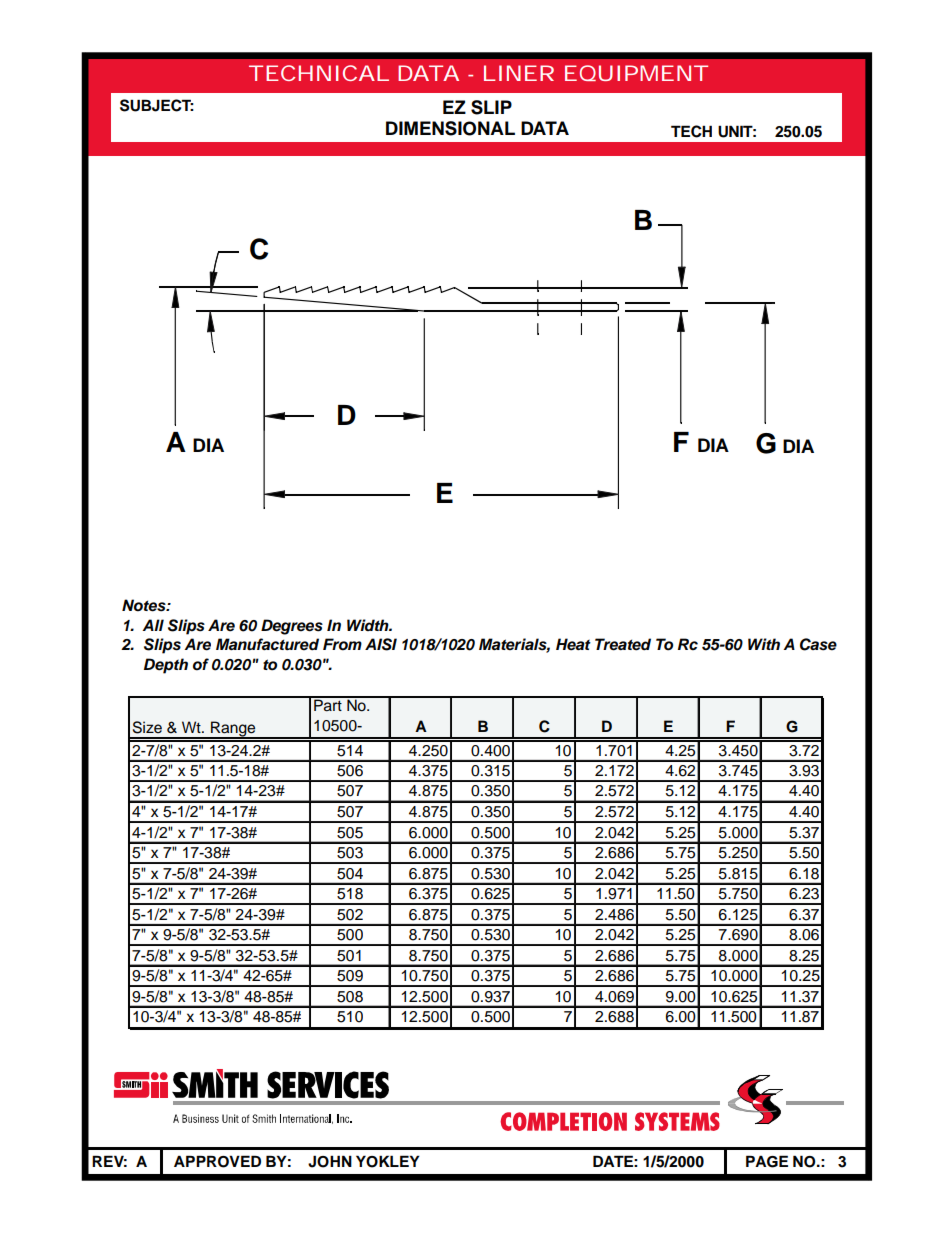 This page has width=952, height=1233. I want to click on Case, so click(818, 644).
